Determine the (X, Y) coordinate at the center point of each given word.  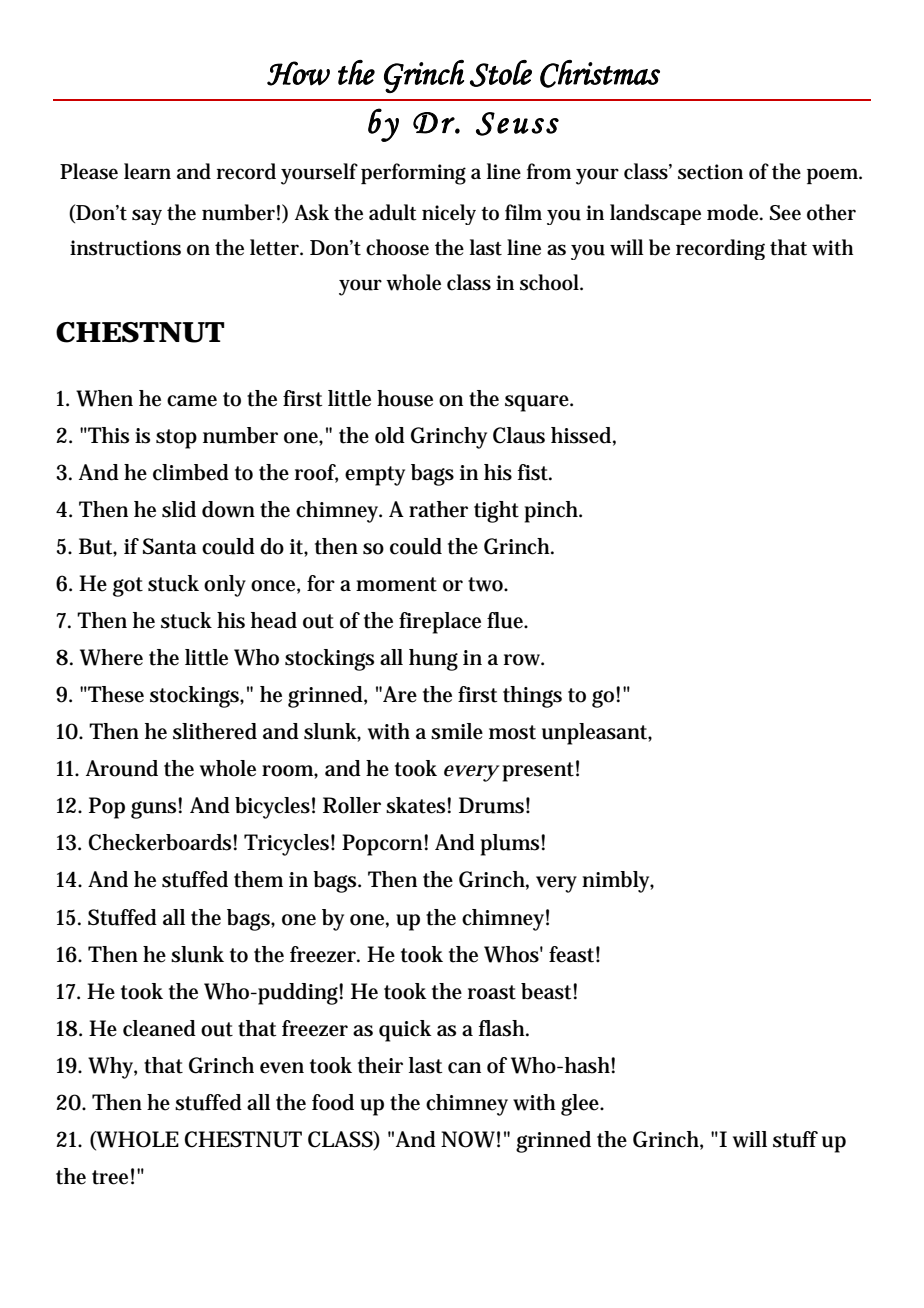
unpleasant (597, 734)
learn (147, 171)
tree (113, 1176)
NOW (470, 1139)
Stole (501, 73)
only (225, 586)
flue (507, 620)
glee (582, 1105)
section (710, 172)
